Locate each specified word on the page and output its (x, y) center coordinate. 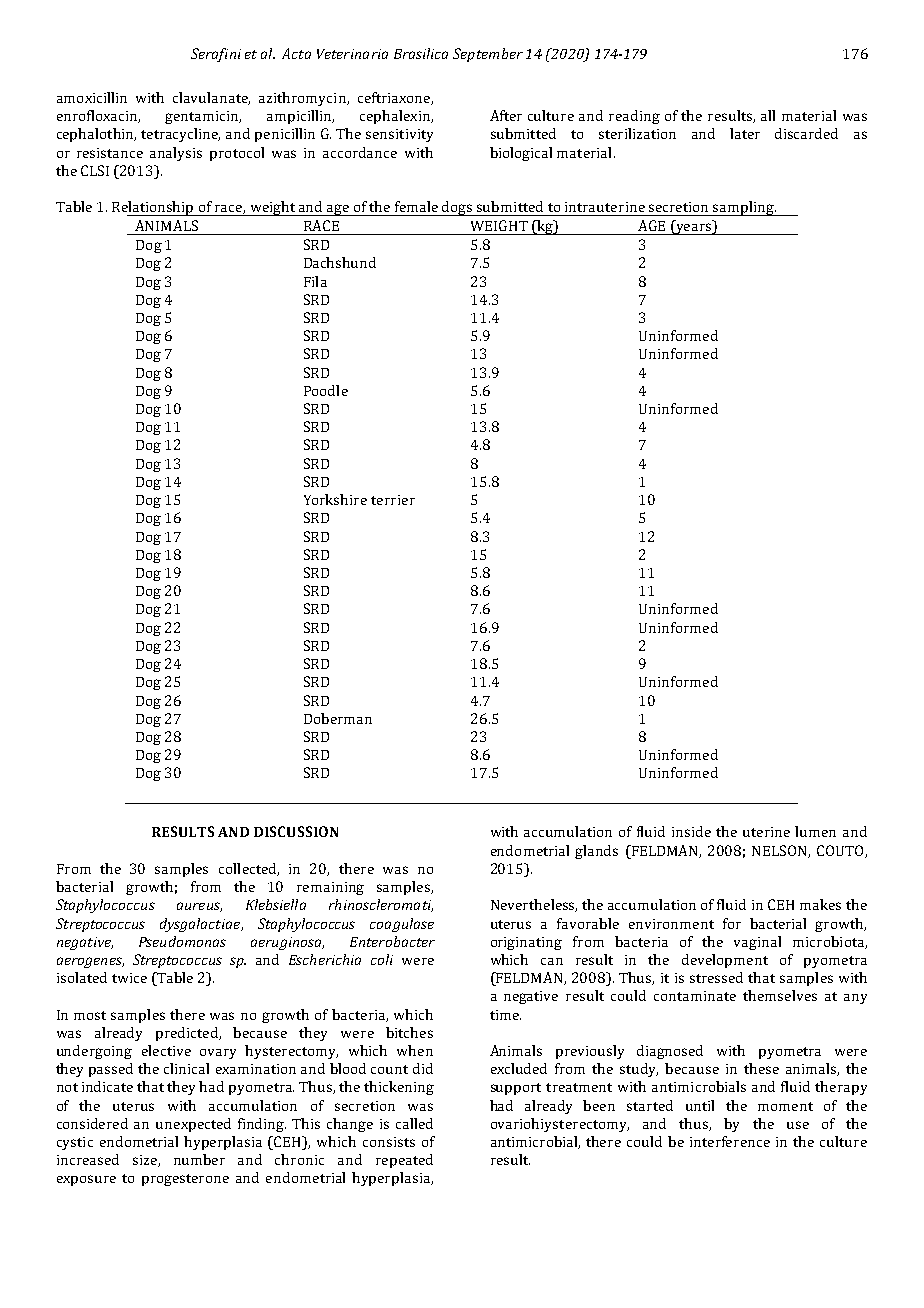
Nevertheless (534, 905)
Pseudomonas (182, 941)
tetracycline (180, 135)
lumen (815, 831)
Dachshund (340, 262)
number (199, 1159)
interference (730, 1141)
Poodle (326, 390)
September (488, 55)
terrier (393, 500)
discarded (806, 133)
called (414, 1123)
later (745, 133)
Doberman (338, 718)
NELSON (780, 851)
